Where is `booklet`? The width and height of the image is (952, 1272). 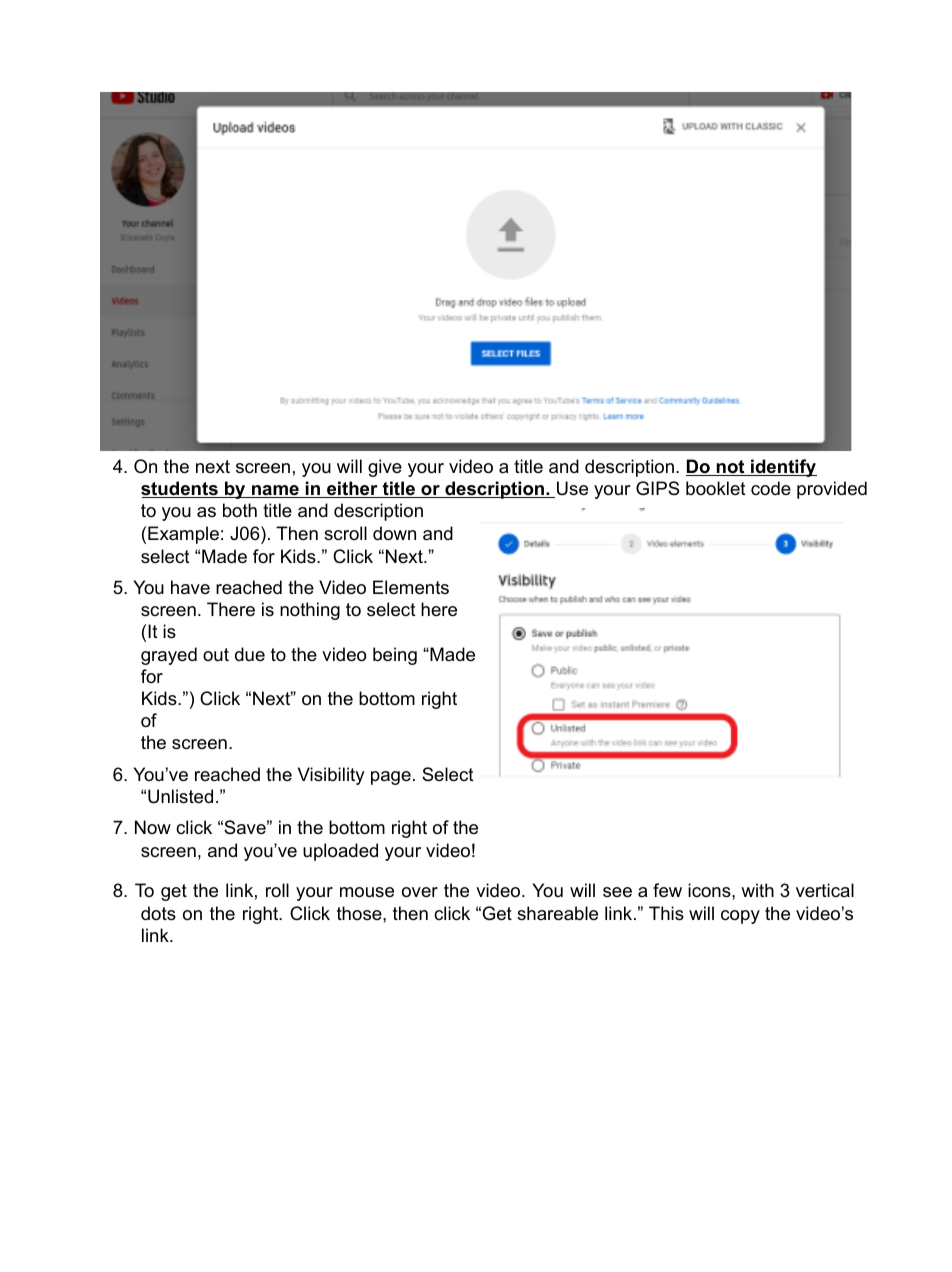
booklet is located at coordinates (716, 488).
